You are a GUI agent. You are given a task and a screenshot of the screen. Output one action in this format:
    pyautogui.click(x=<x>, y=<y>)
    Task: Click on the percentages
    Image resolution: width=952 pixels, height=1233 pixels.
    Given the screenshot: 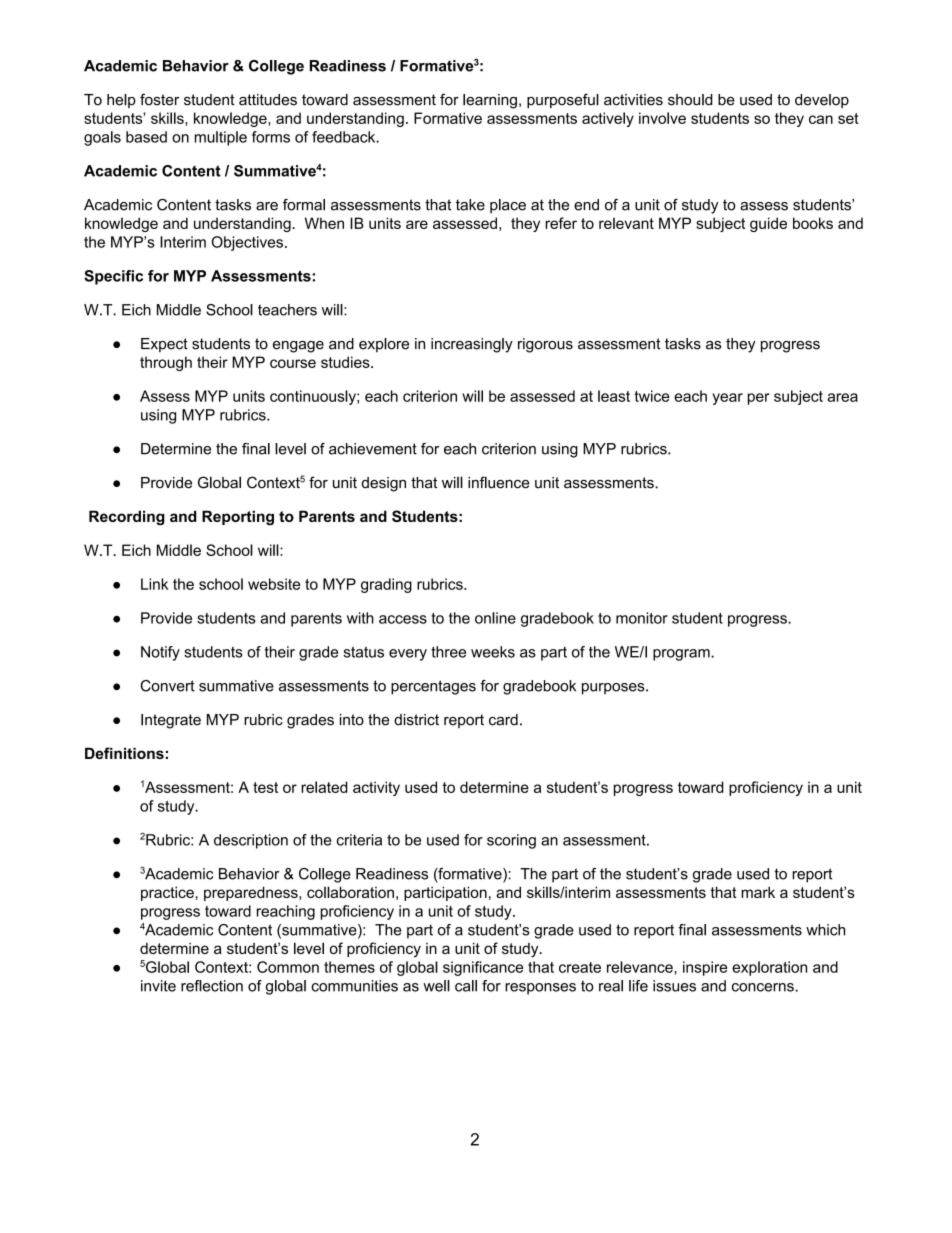 What is the action you would take?
    pyautogui.click(x=433, y=687)
